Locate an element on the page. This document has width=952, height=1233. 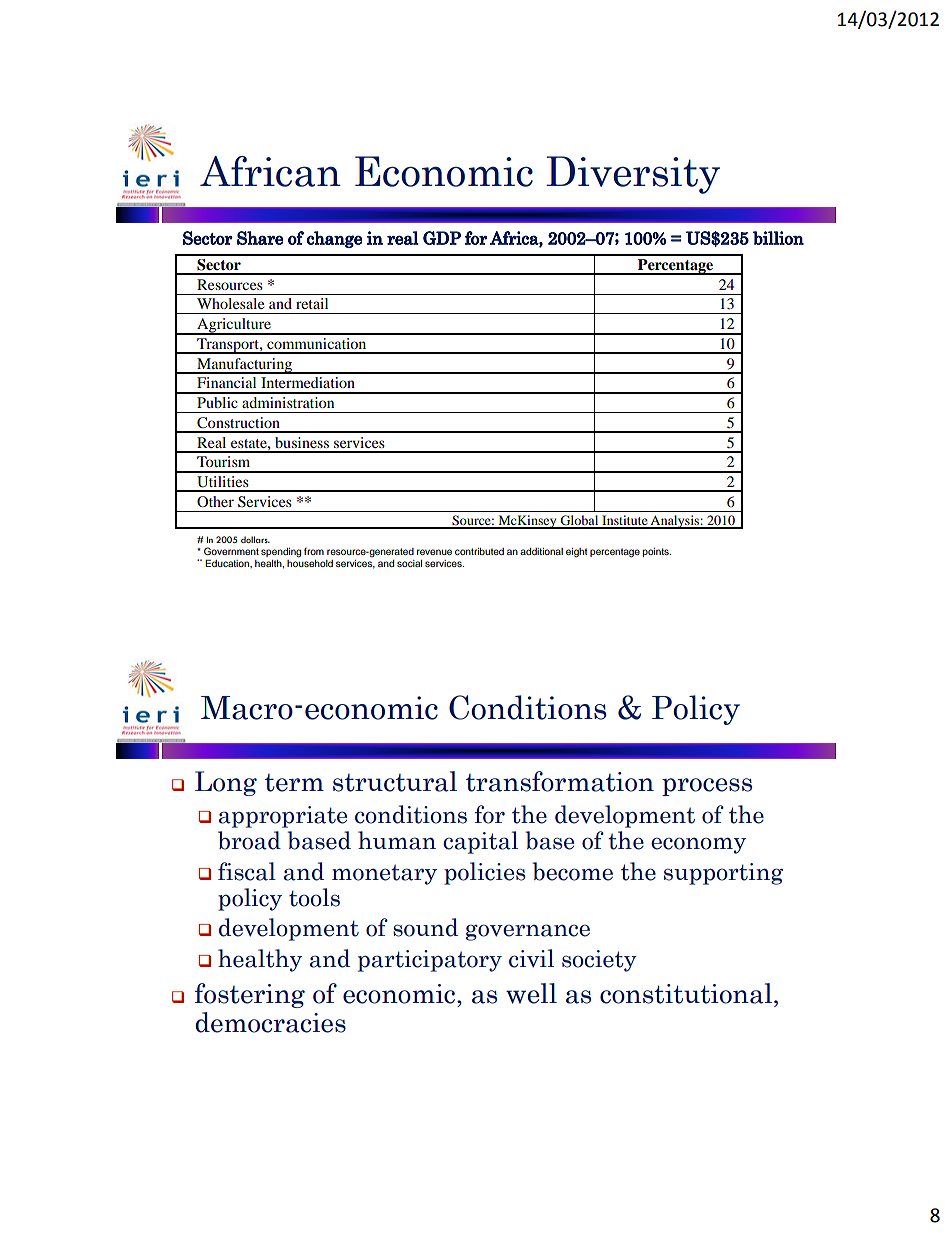
well is located at coordinates (531, 993).
